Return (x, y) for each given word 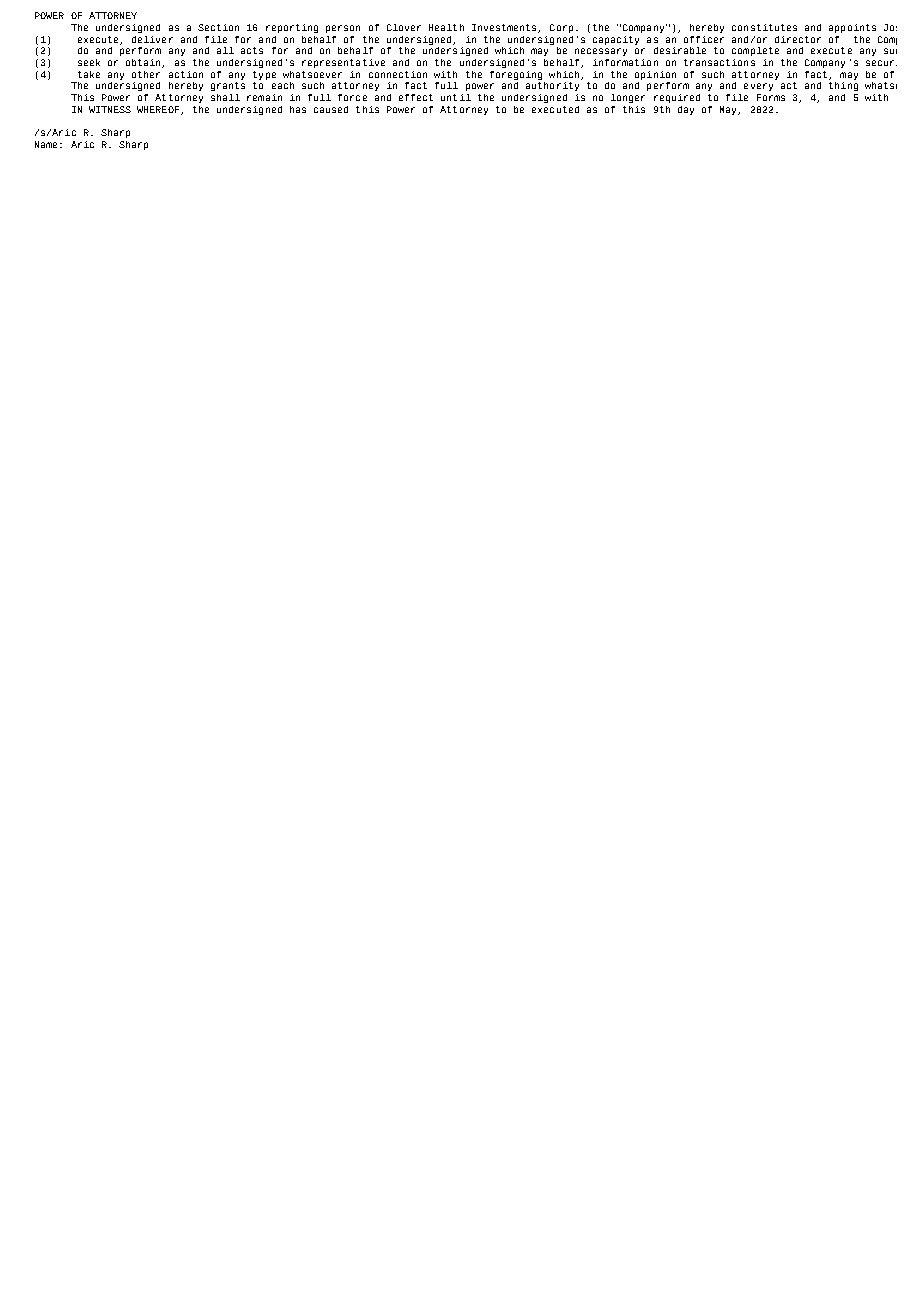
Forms (771, 97)
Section (218, 27)
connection (398, 74)
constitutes (764, 27)
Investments (505, 28)
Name (46, 144)
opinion (655, 75)
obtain (144, 63)
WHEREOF (158, 109)
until (456, 97)
